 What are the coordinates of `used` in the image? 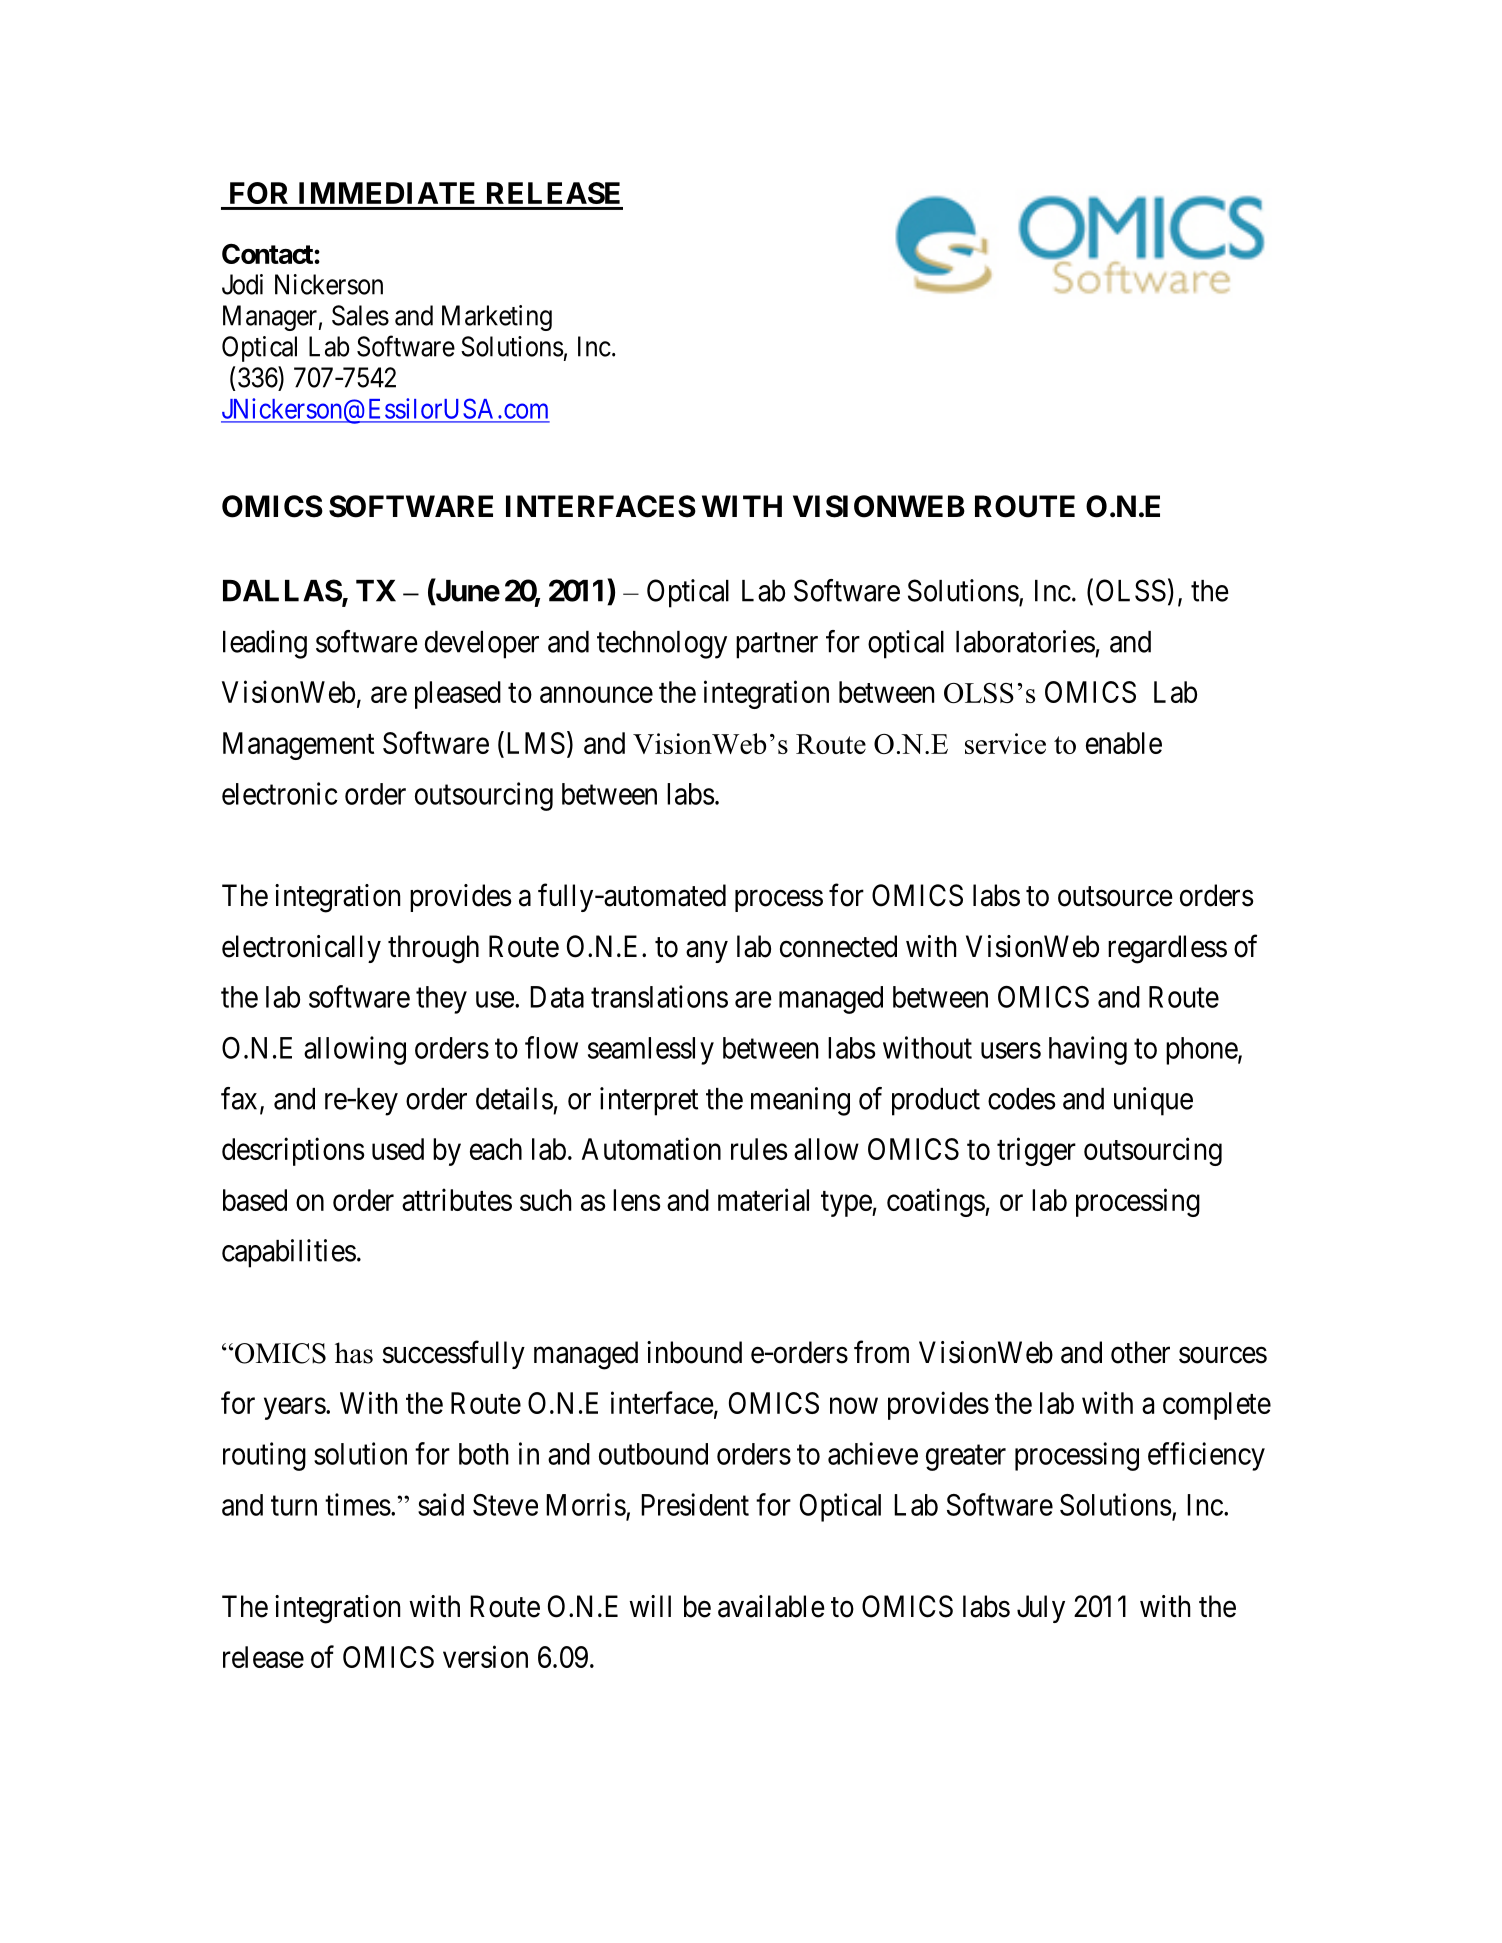 It's located at (398, 1149).
